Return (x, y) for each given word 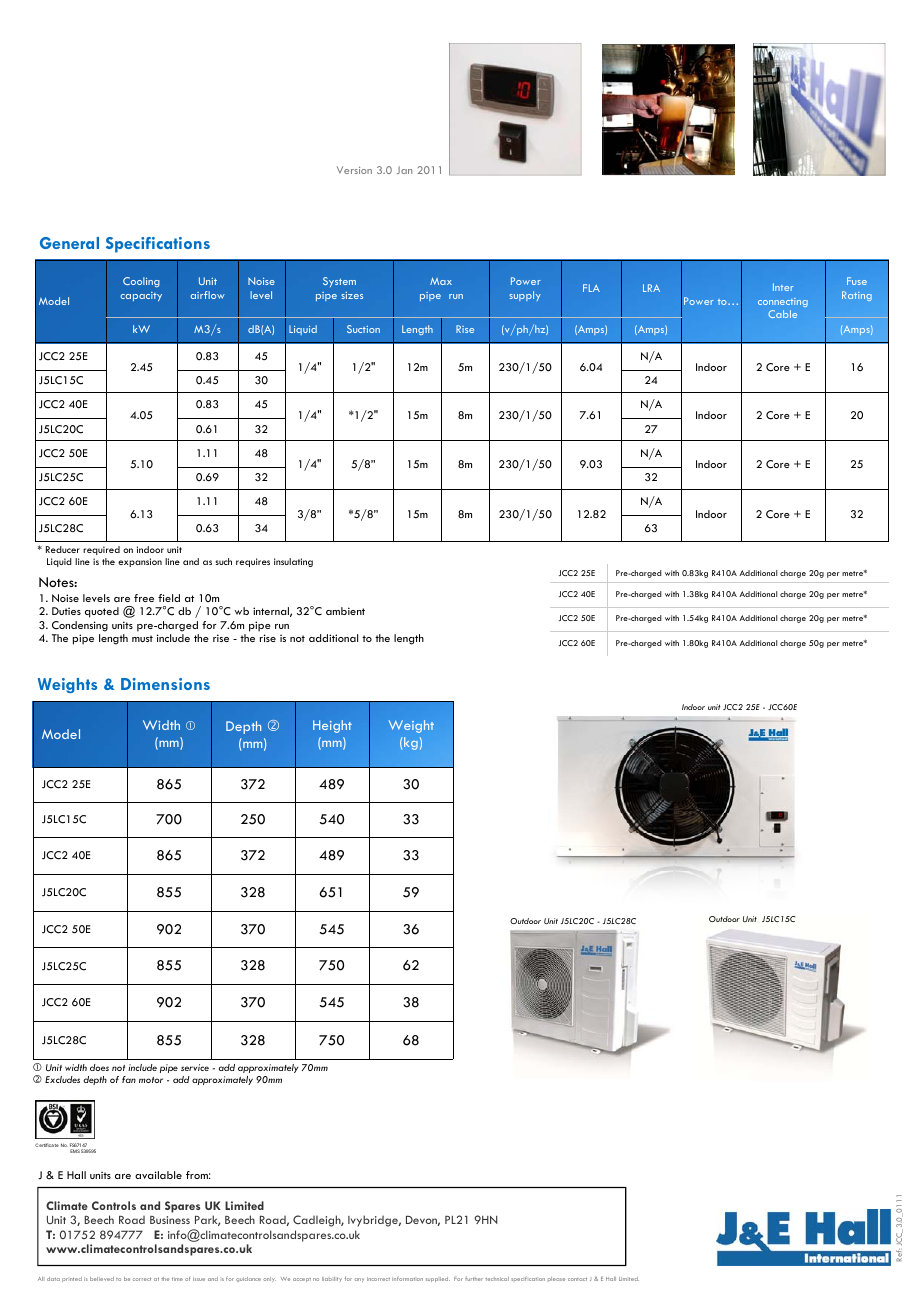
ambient (345, 611)
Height (332, 726)
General (69, 243)
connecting (783, 302)
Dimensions (165, 684)
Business (170, 1220)
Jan (404, 170)
